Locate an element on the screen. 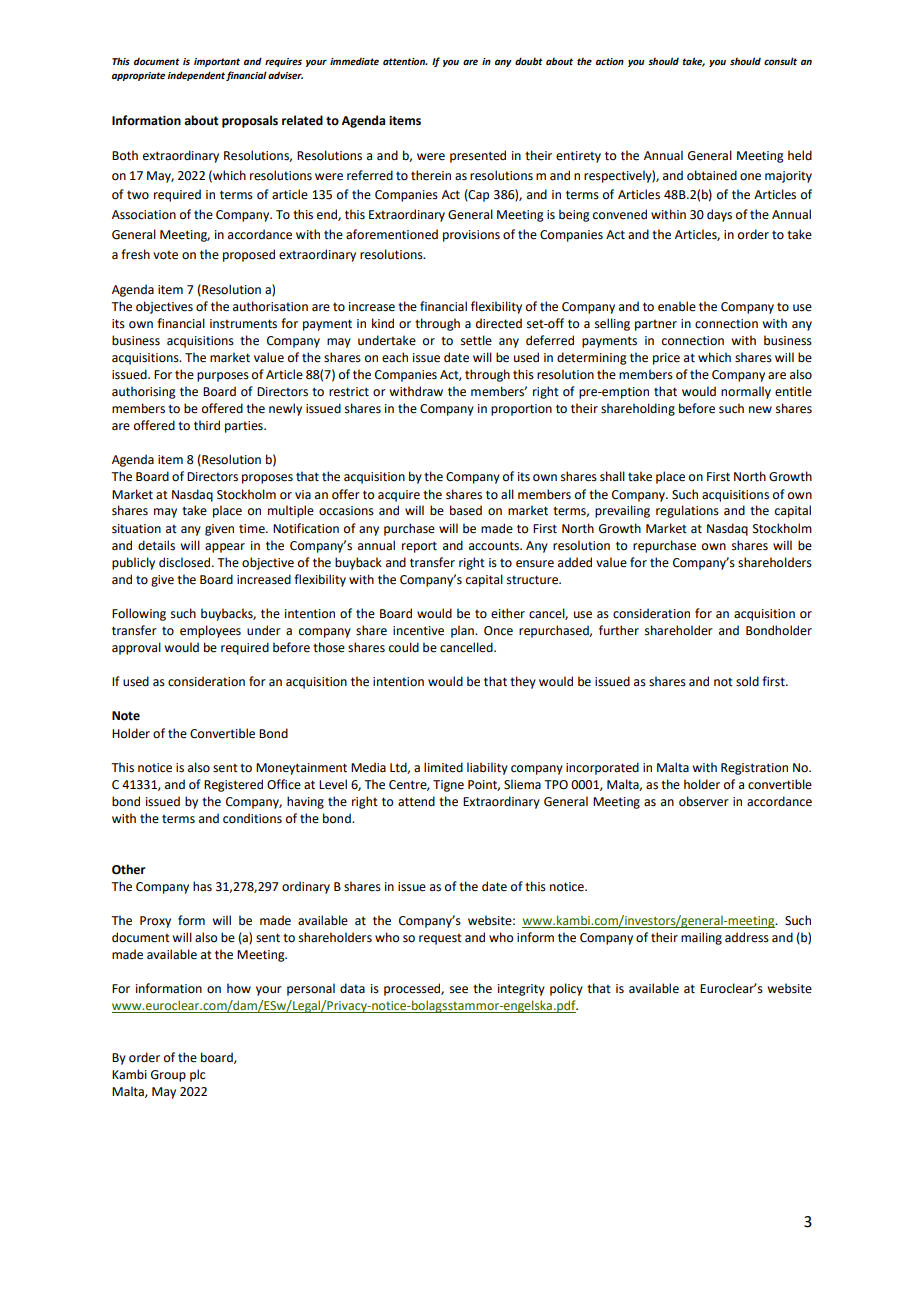  sold is located at coordinates (747, 681).
